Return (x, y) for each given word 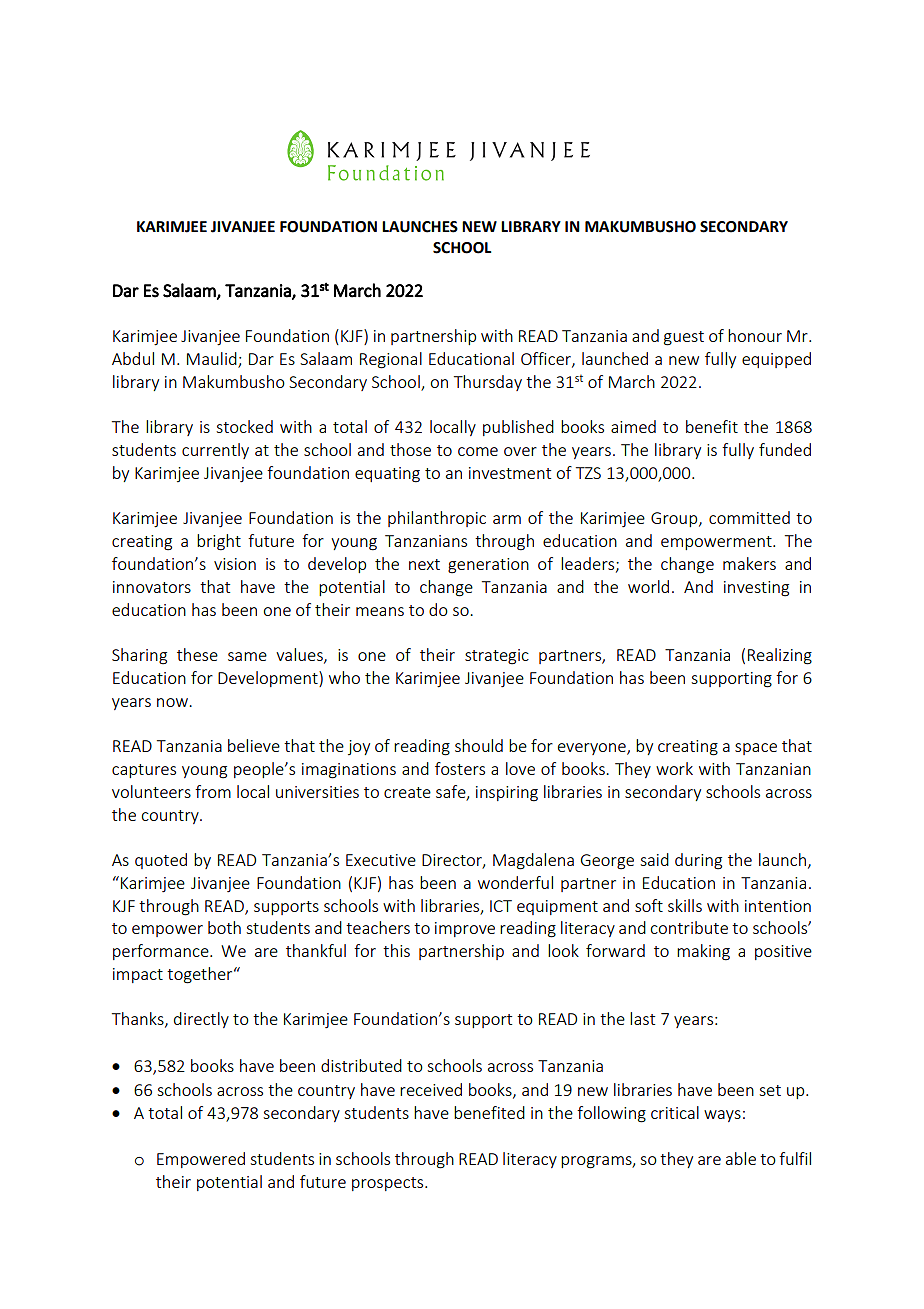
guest (684, 338)
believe (254, 745)
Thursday (488, 383)
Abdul (133, 358)
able (741, 1158)
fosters (460, 768)
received (431, 1089)
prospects (389, 1184)
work (674, 768)
